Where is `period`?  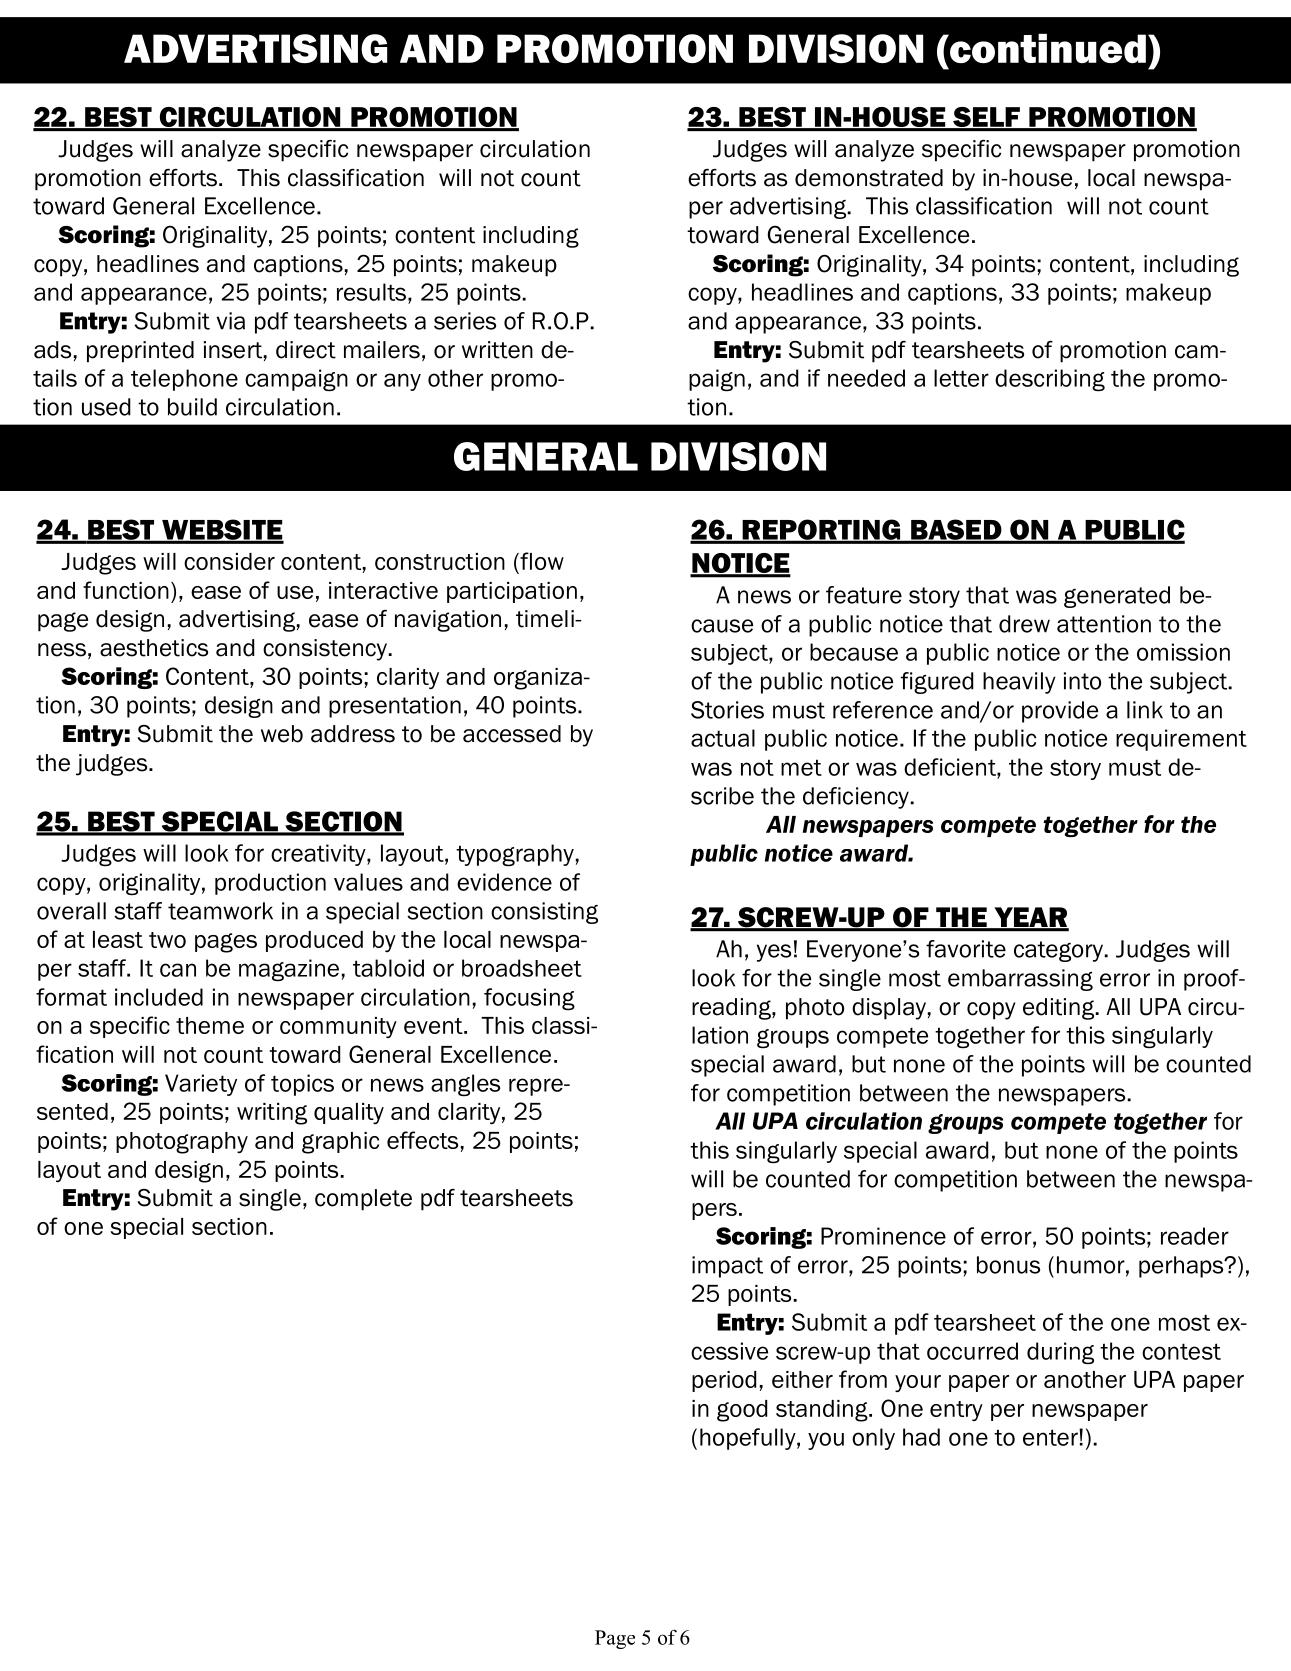
period is located at coordinates (724, 1381).
